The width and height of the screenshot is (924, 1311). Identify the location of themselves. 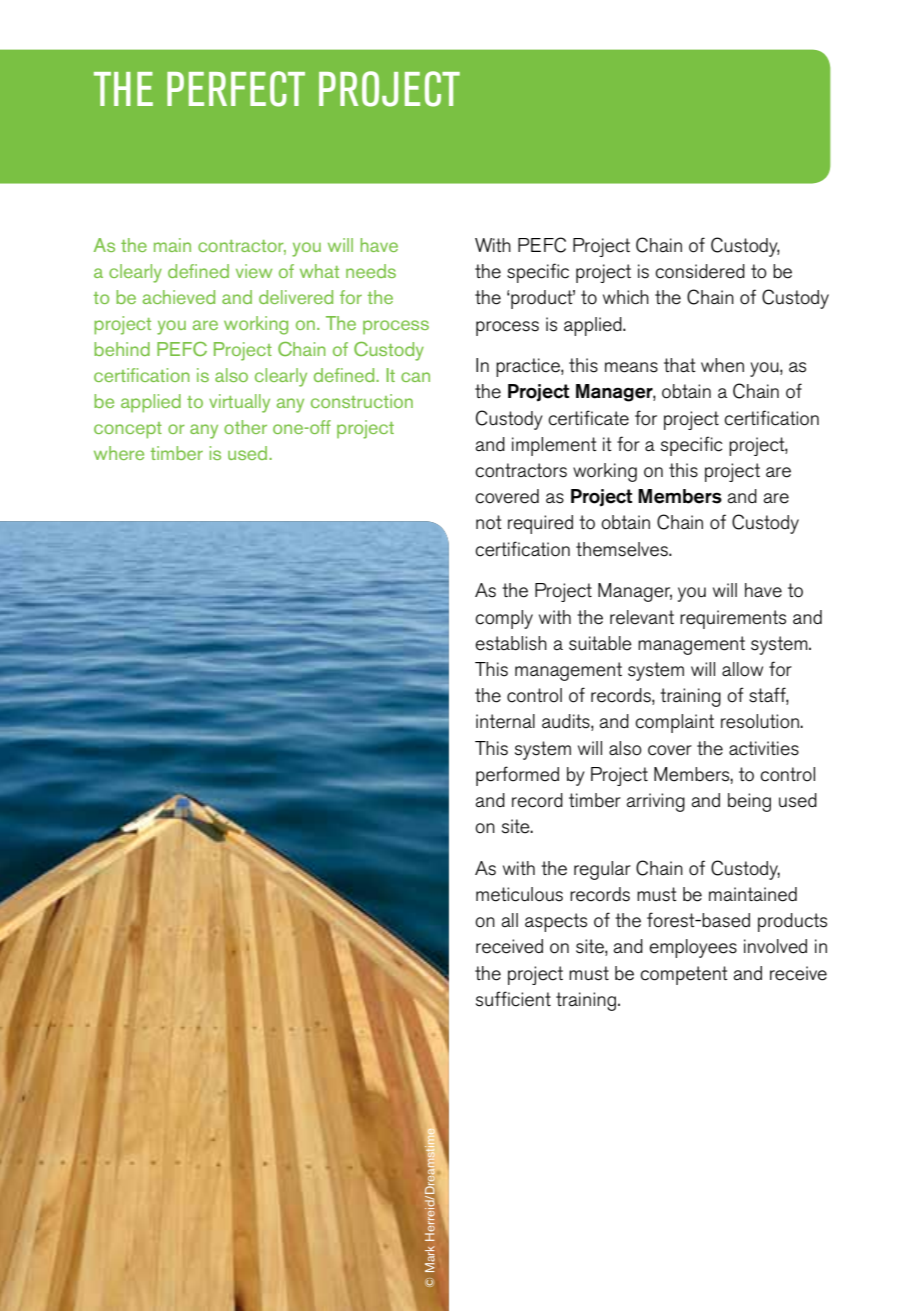
(623, 549).
